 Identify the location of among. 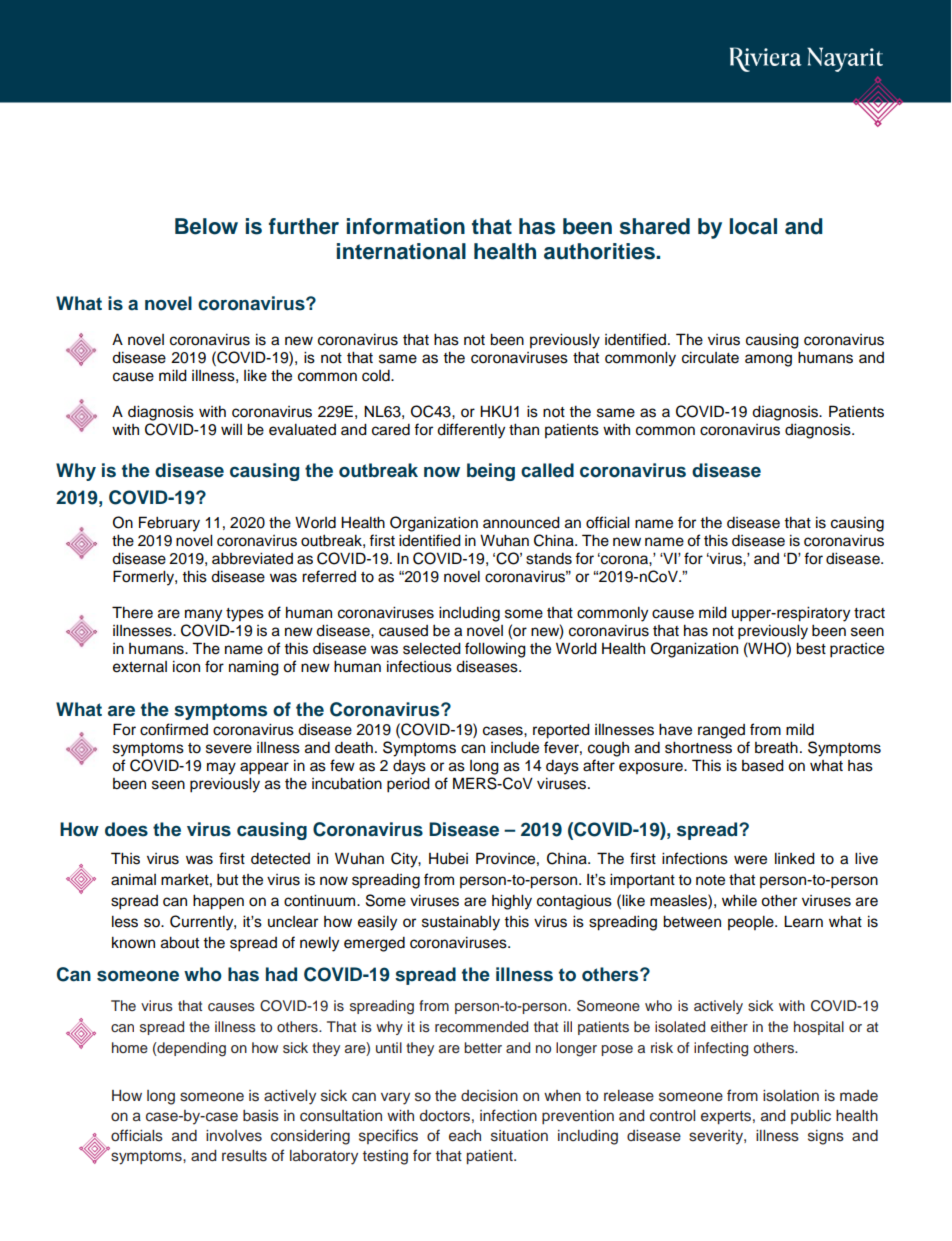
(768, 360).
